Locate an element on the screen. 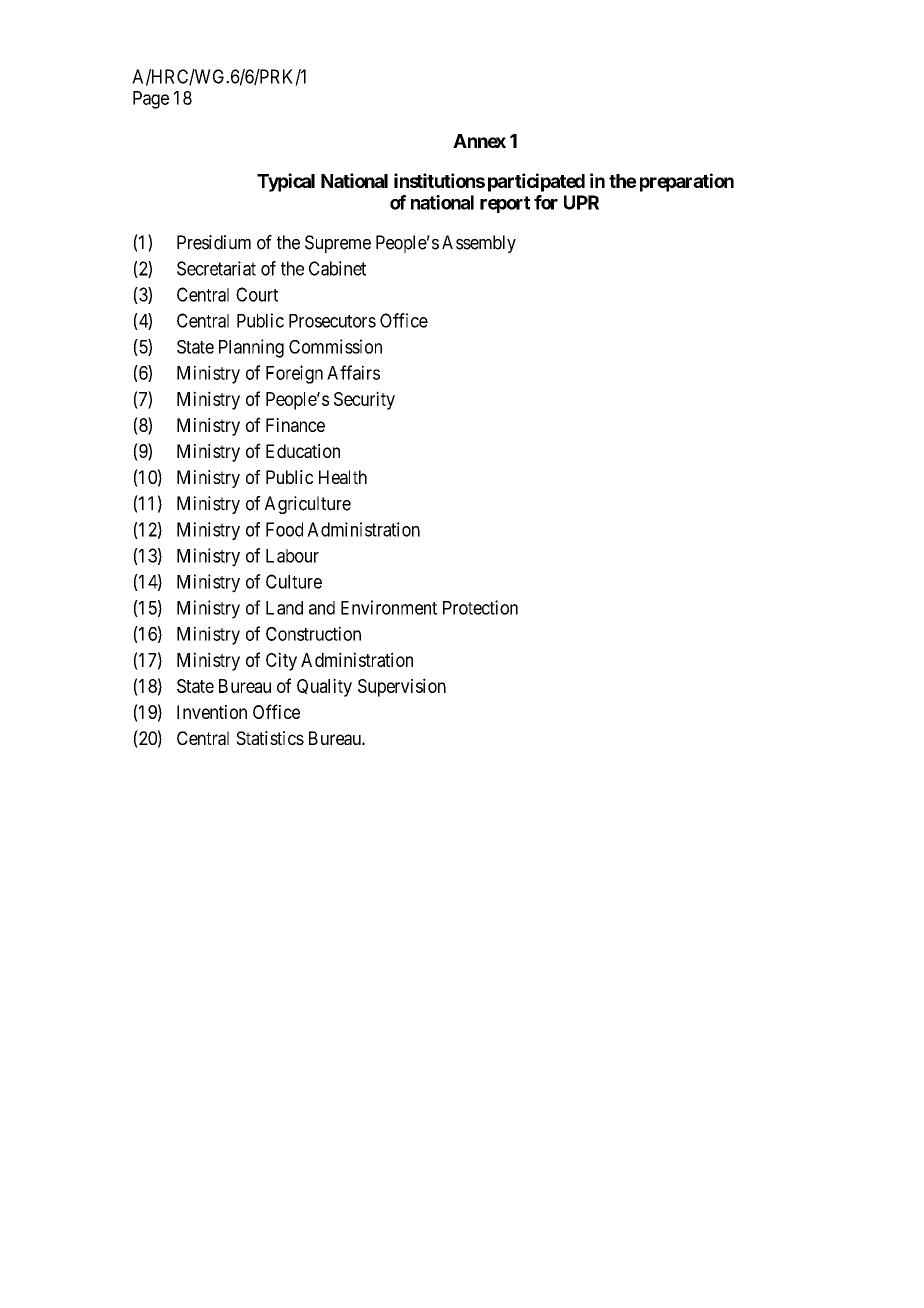  Finance is located at coordinates (295, 425).
